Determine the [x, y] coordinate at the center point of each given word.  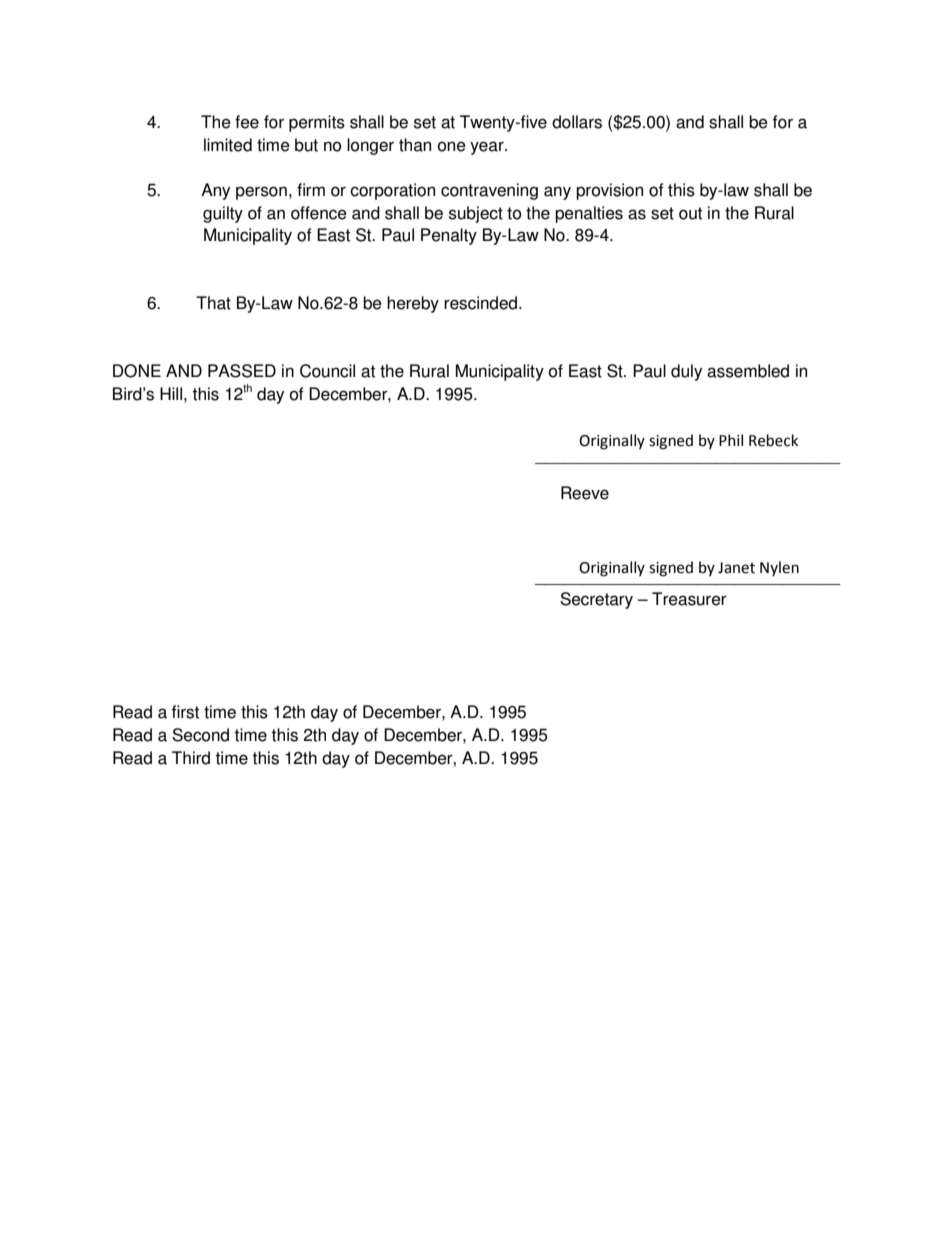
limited [228, 145]
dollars [577, 122]
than [415, 145]
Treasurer [689, 599]
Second [200, 735]
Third [191, 758]
